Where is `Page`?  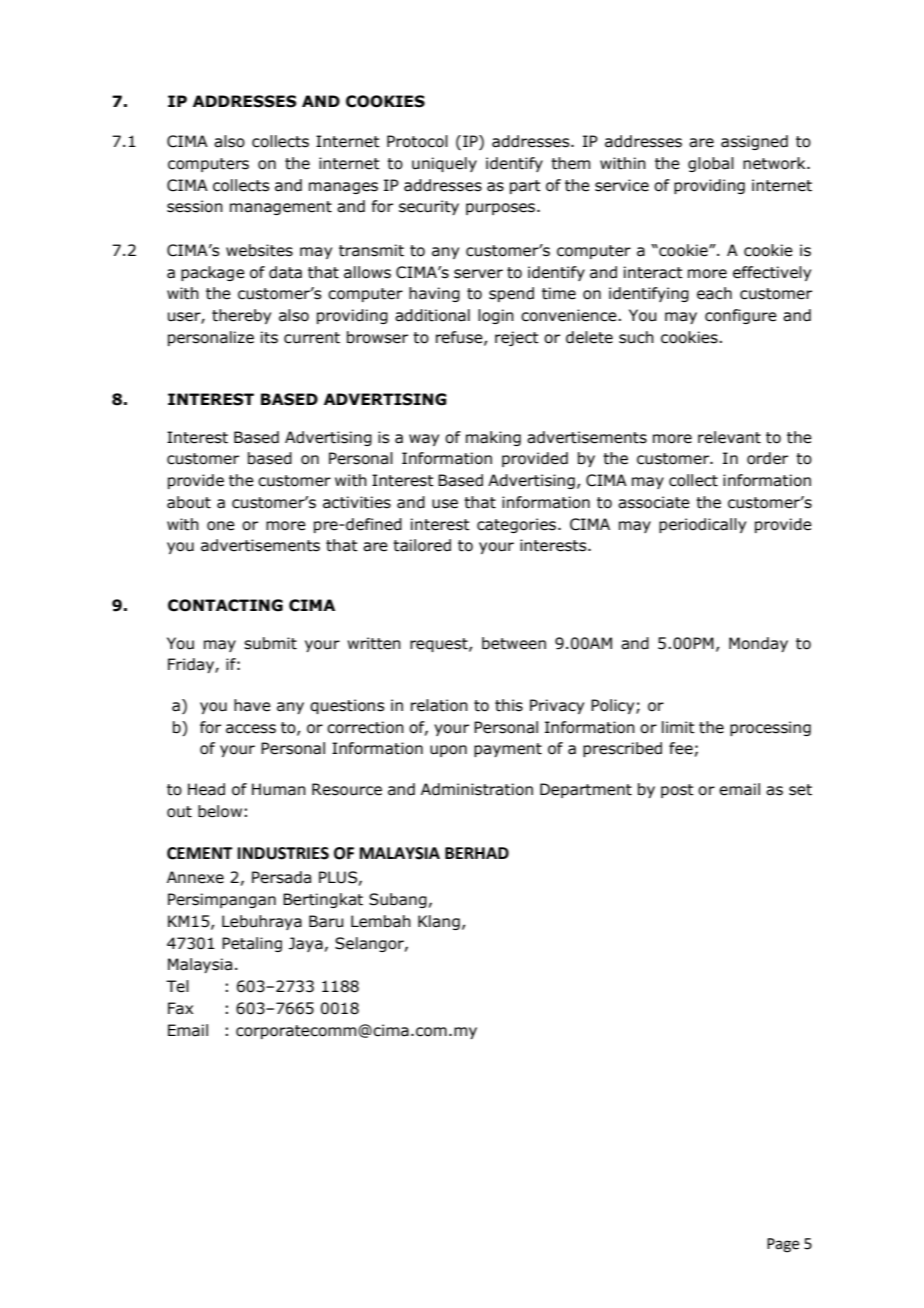 Page is located at coordinates (783, 1245).
